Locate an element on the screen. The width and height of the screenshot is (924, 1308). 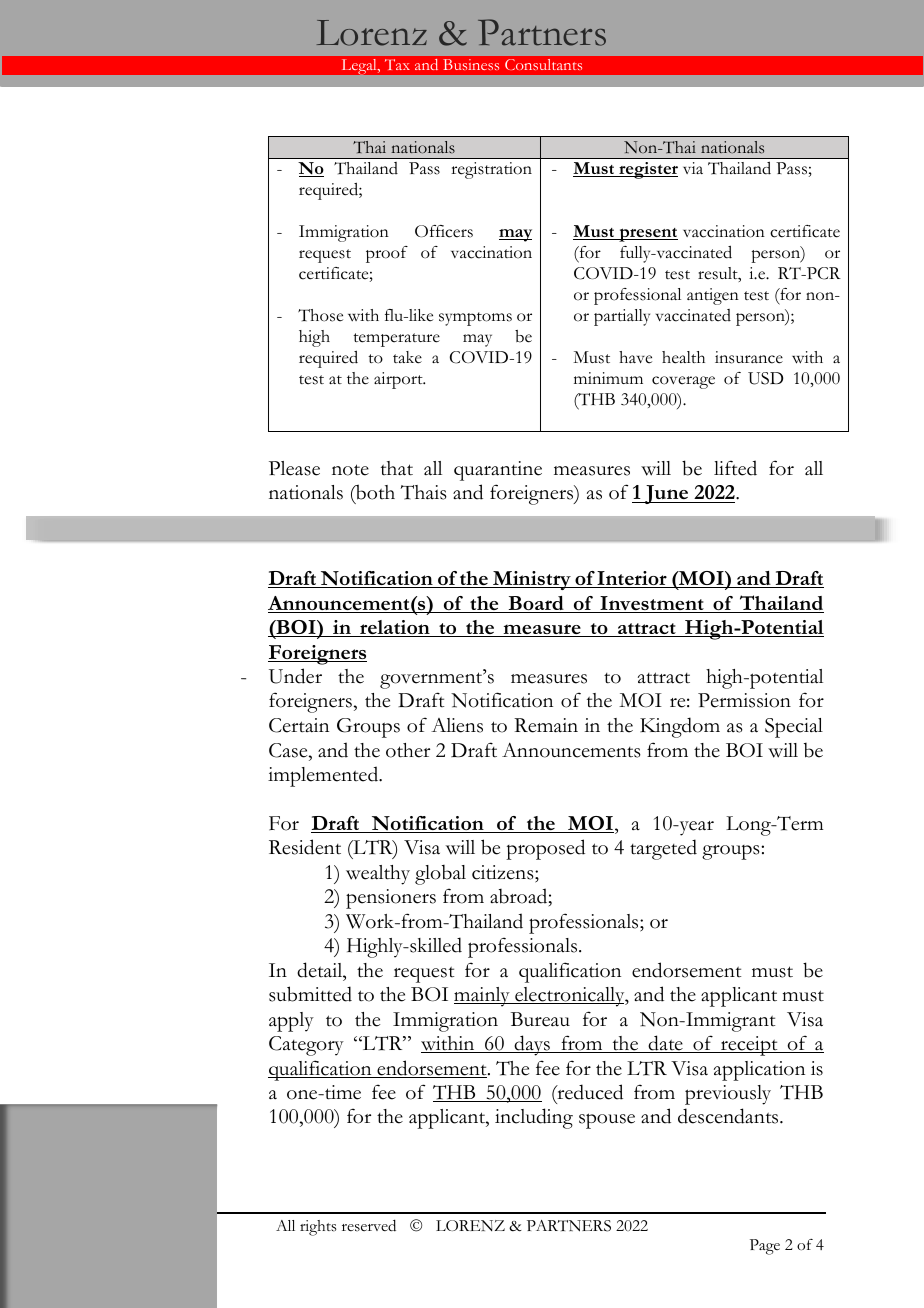
targeted is located at coordinates (663, 849).
